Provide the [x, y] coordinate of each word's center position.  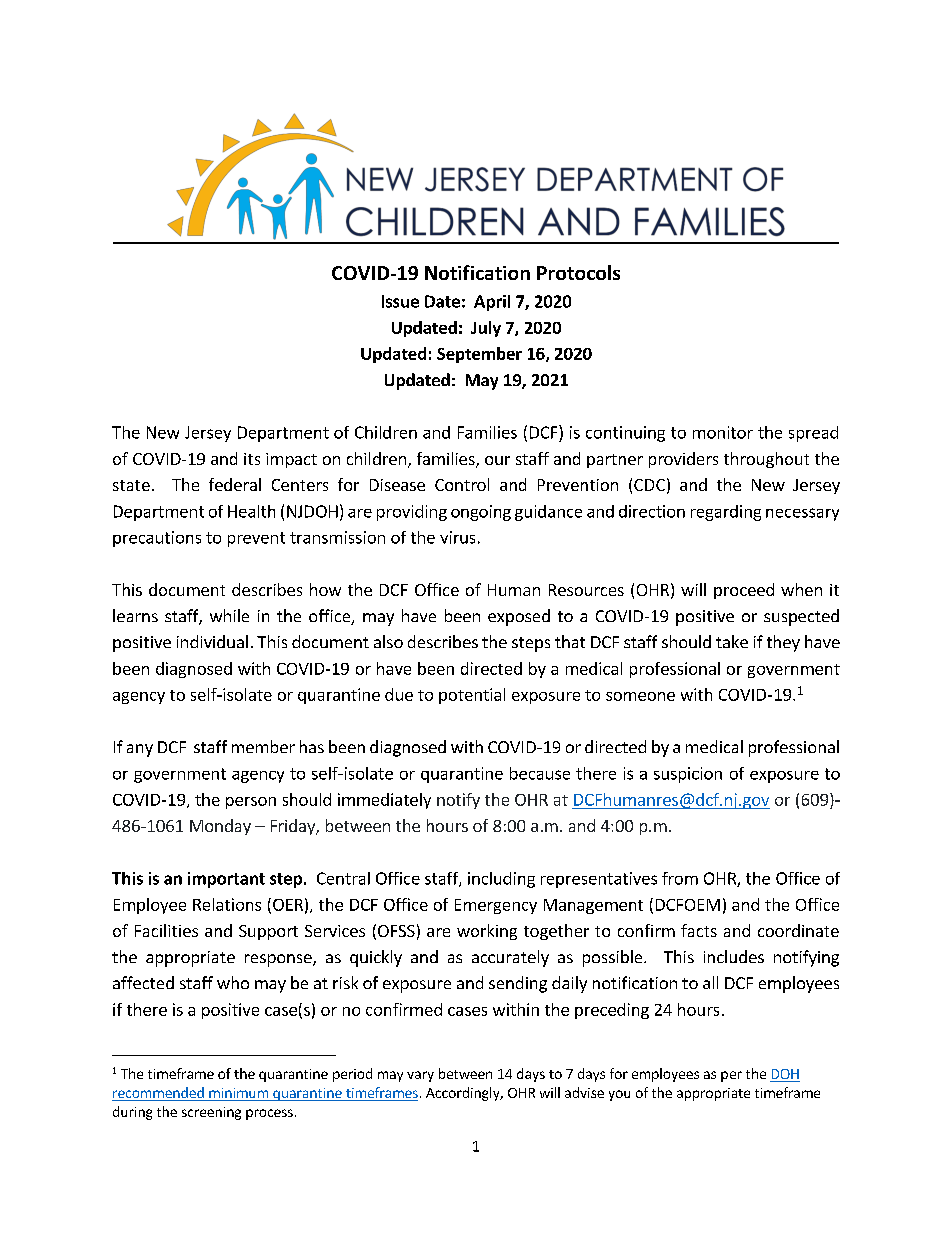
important [226, 880]
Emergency [496, 906]
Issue [400, 301]
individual [212, 641]
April [492, 303]
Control [462, 484]
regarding [726, 513]
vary [420, 1076]
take [732, 641]
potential [472, 696]
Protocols [578, 272]
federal [235, 484]
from [680, 878]
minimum [238, 1093]
